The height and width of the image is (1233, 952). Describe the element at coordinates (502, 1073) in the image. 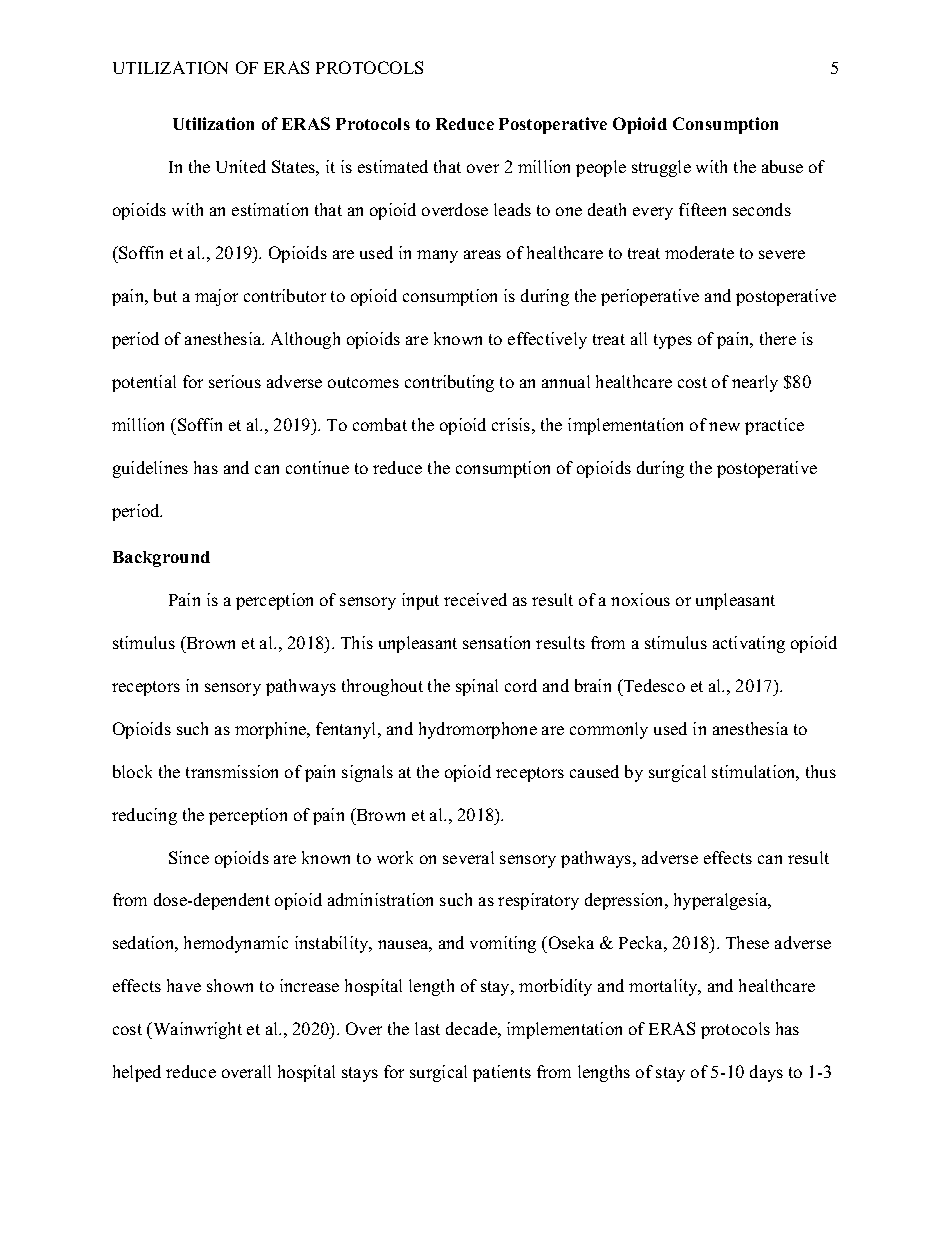

I see `patients` at that location.
